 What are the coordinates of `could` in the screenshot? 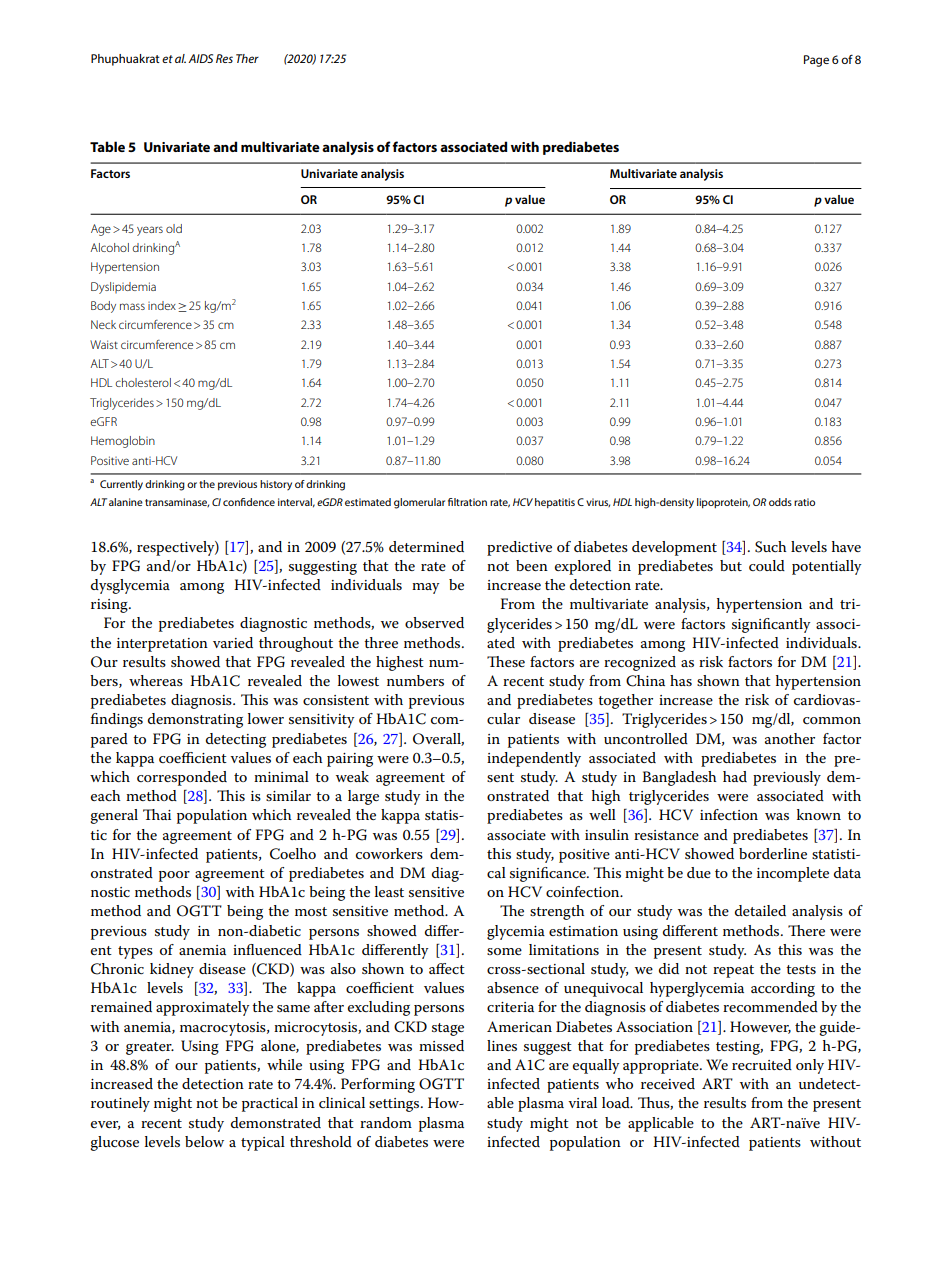 It's located at (767, 565).
